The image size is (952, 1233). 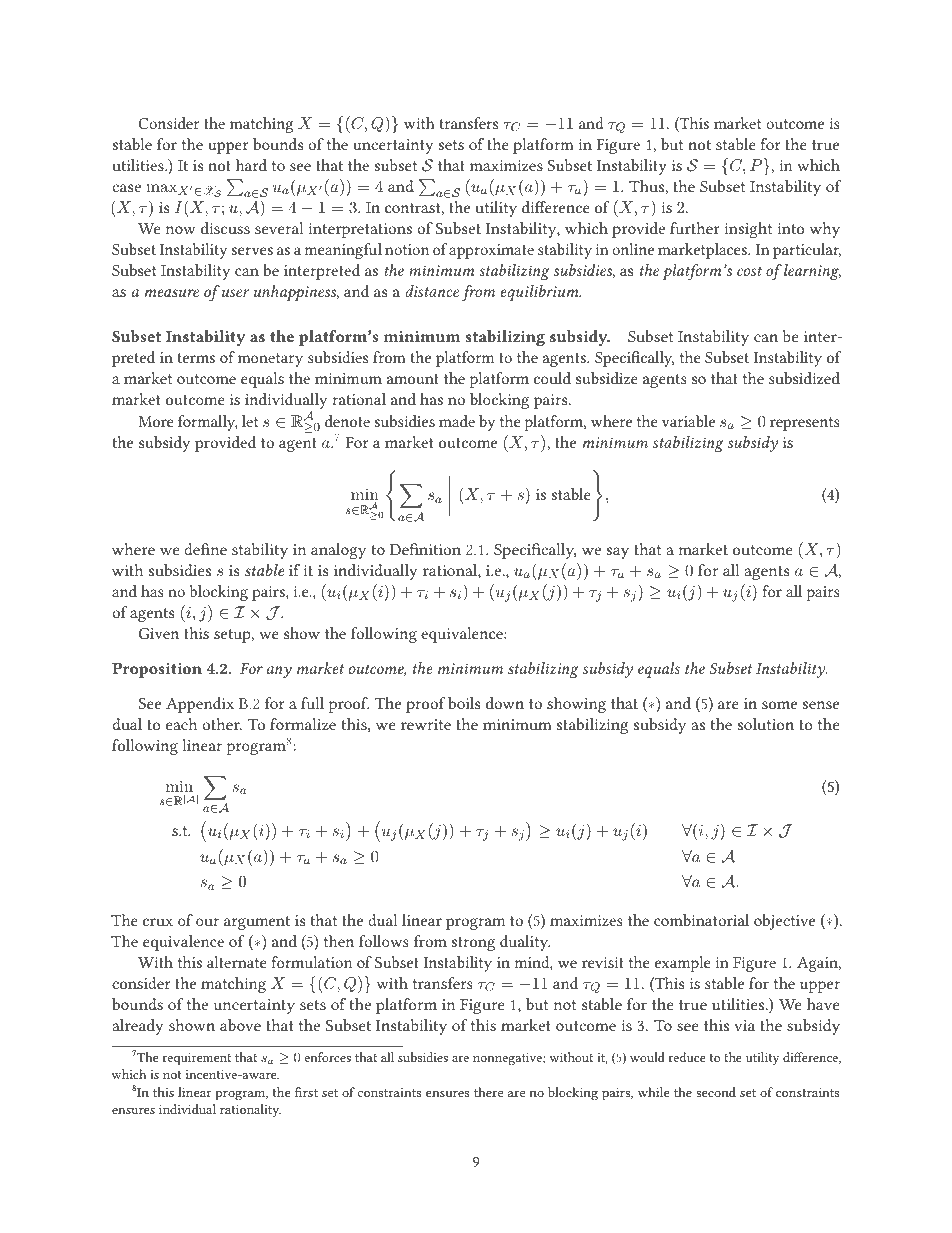 I want to click on made, so click(x=457, y=421).
